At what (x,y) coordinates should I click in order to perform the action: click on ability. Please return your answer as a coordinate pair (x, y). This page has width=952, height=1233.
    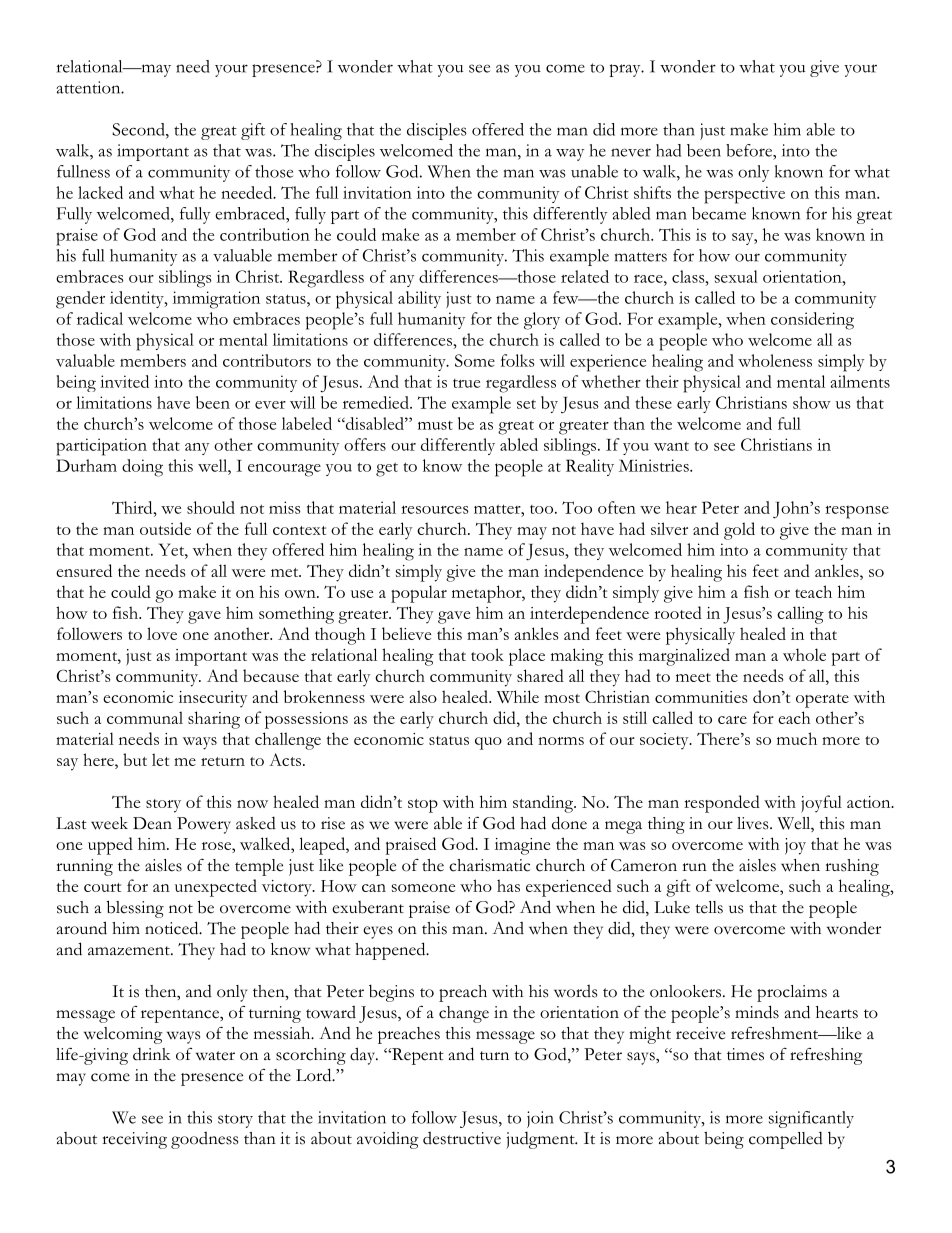
    Looking at the image, I should click on (419, 299).
